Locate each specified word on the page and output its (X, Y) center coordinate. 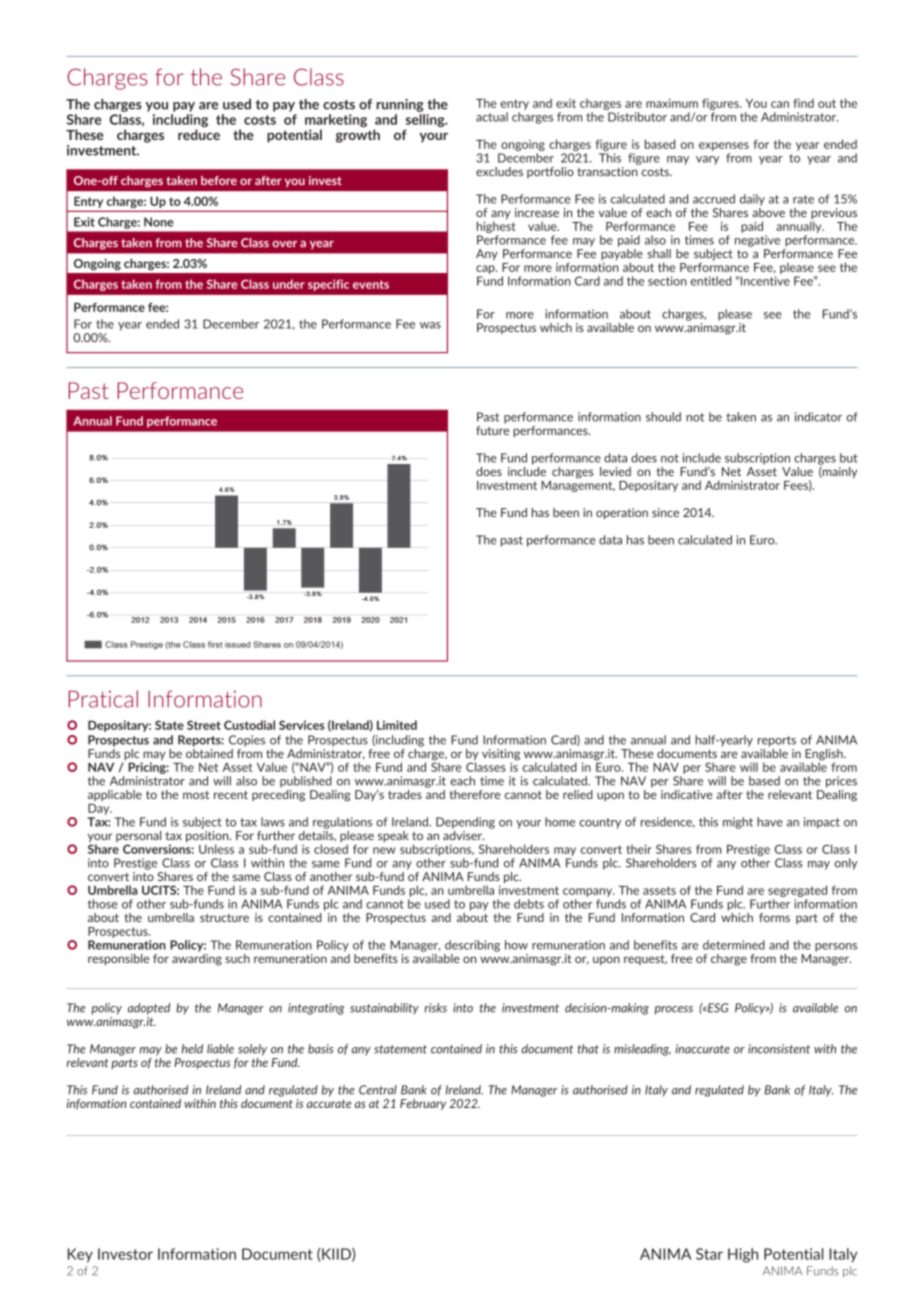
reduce (199, 134)
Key (80, 1255)
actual (492, 117)
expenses (724, 146)
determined (734, 945)
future (492, 429)
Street (204, 725)
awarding (197, 958)
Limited (397, 725)
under (289, 284)
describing (472, 946)
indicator (818, 417)
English (824, 756)
